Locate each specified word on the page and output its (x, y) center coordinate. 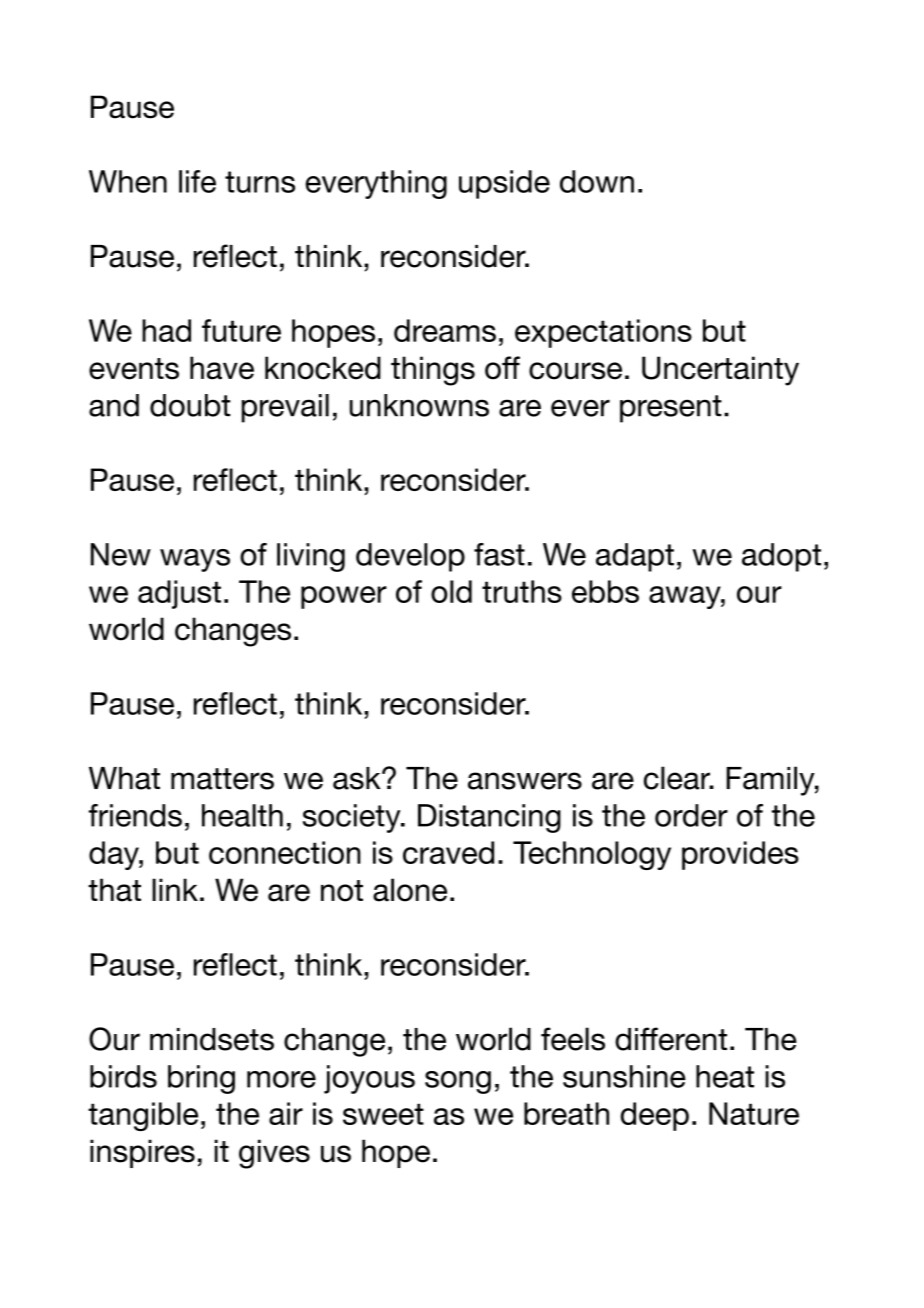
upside (504, 184)
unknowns (419, 405)
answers (525, 781)
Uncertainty (720, 371)
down (597, 181)
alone (410, 890)
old (451, 591)
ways (195, 560)
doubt (190, 405)
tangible (143, 1116)
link (175, 889)
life (197, 181)
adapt (635, 557)
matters (222, 779)
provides (740, 855)
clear (678, 778)
